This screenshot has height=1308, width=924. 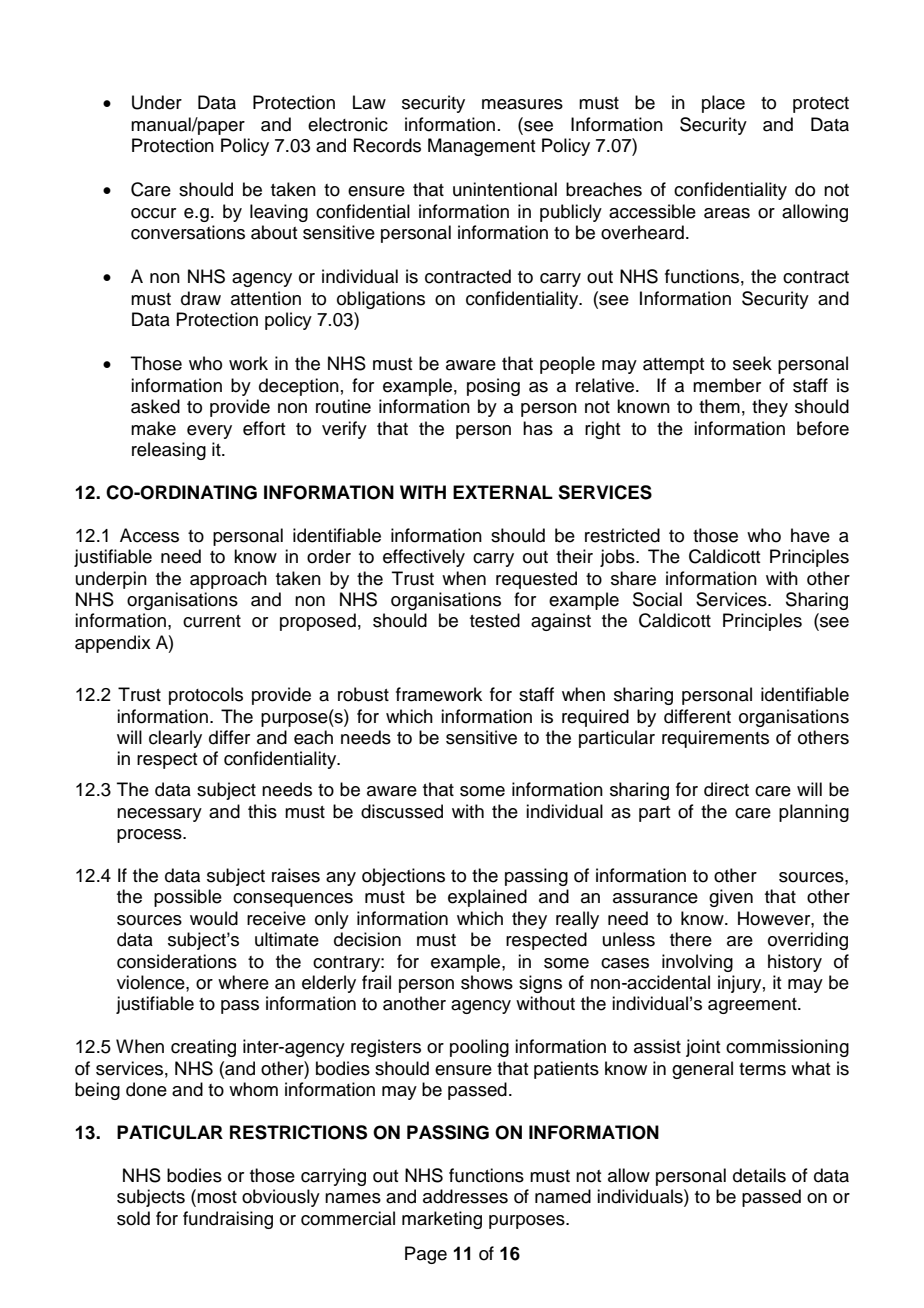 What do you see at coordinates (715, 739) in the screenshot?
I see `requirements` at bounding box center [715, 739].
